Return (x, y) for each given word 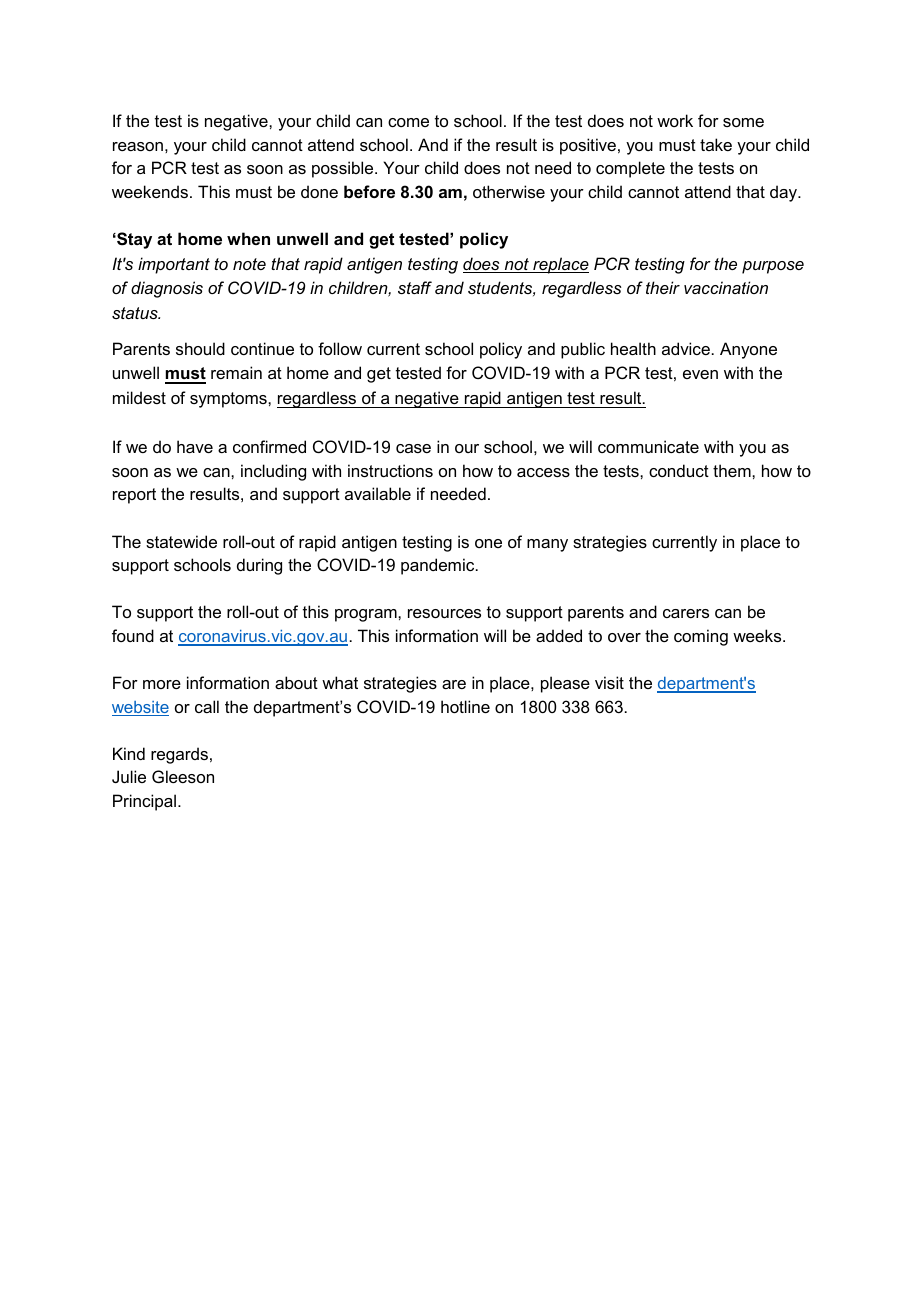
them (733, 470)
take (716, 144)
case (413, 448)
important (174, 265)
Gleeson (183, 776)
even (700, 374)
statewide (181, 541)
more (162, 684)
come (408, 122)
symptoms (229, 400)
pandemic (439, 566)
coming (701, 637)
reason (138, 146)
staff (415, 287)
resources (444, 613)
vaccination (726, 287)
